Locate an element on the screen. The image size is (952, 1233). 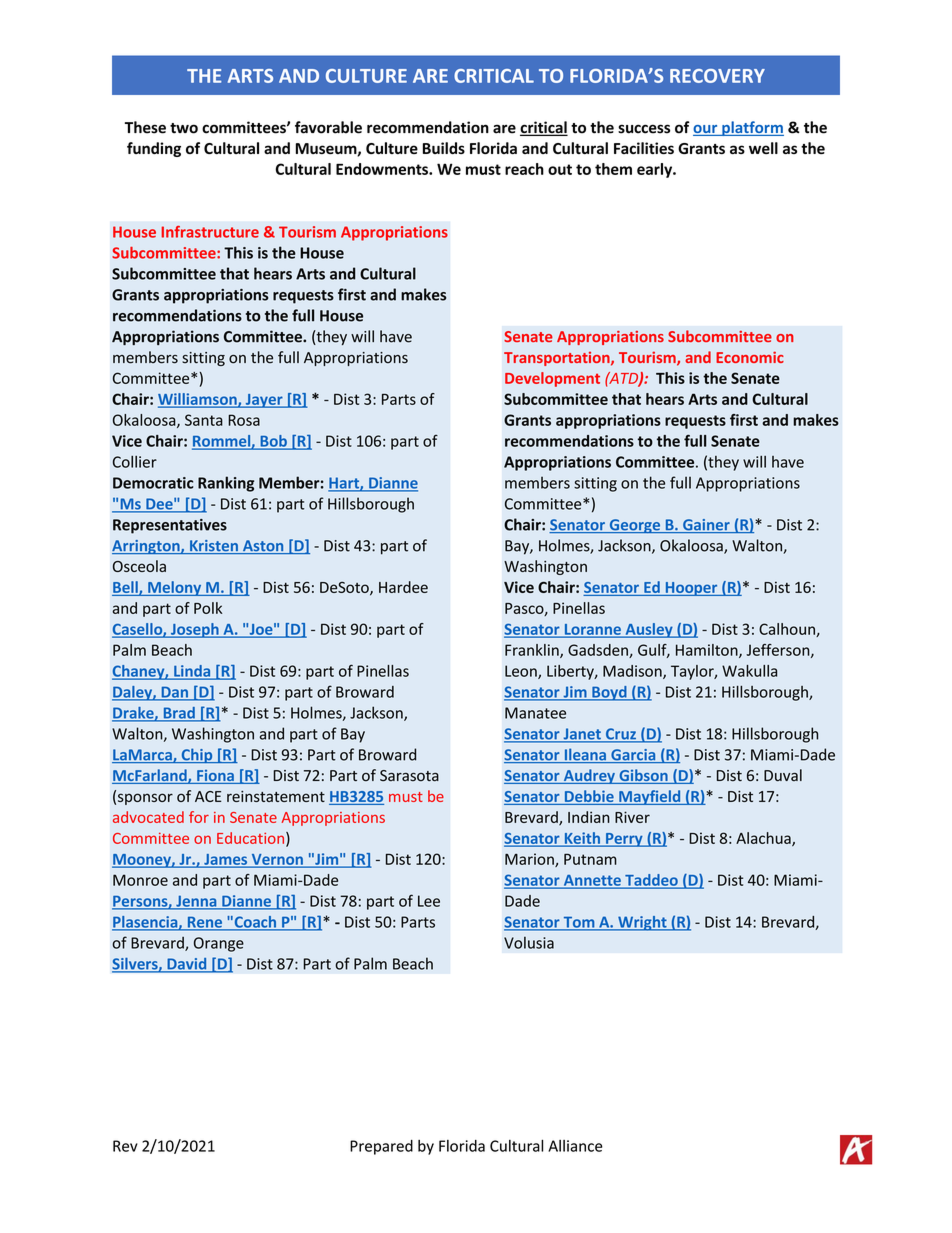
Hooper is located at coordinates (691, 589).
